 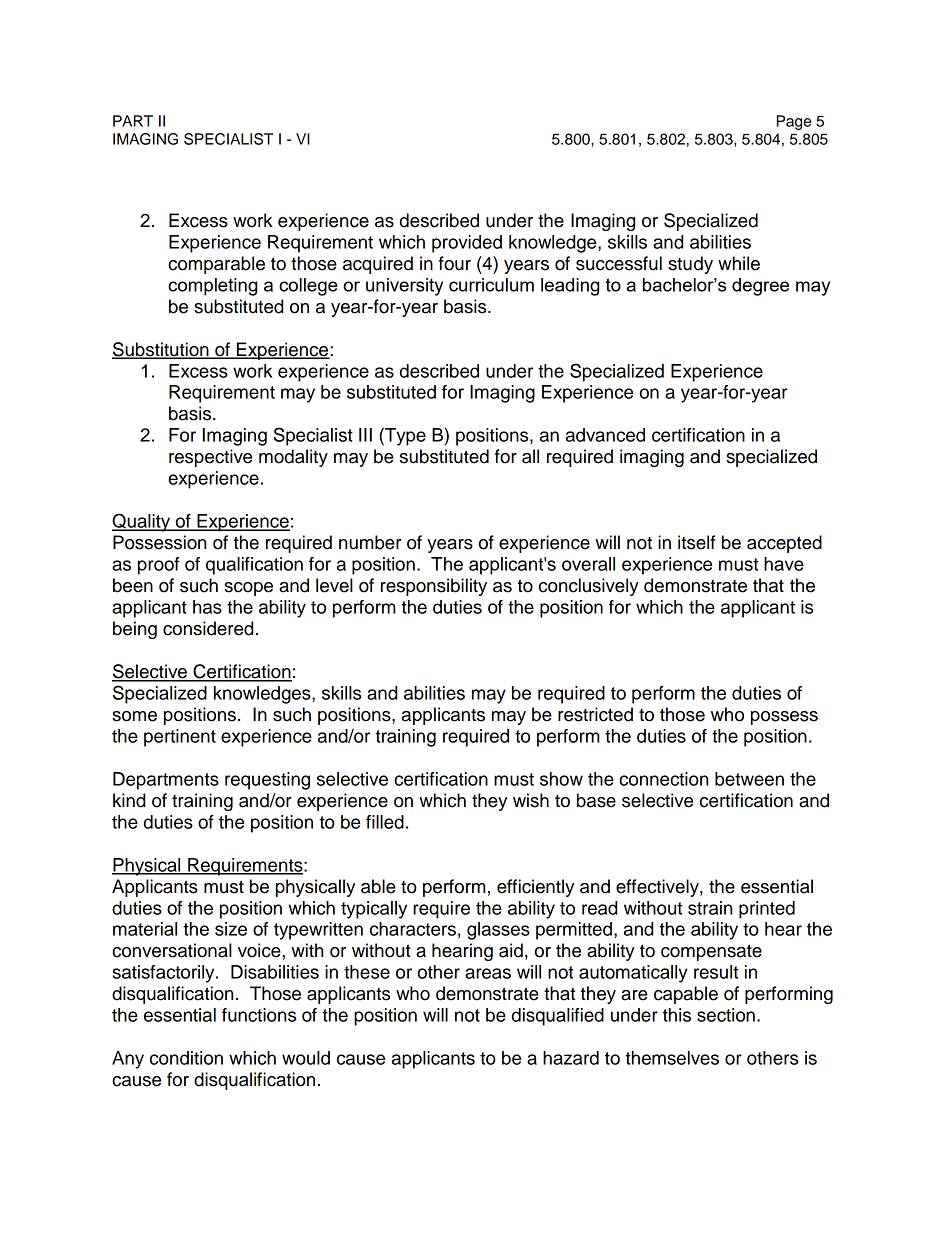 What do you see at coordinates (186, 1058) in the screenshot?
I see `condition` at bounding box center [186, 1058].
